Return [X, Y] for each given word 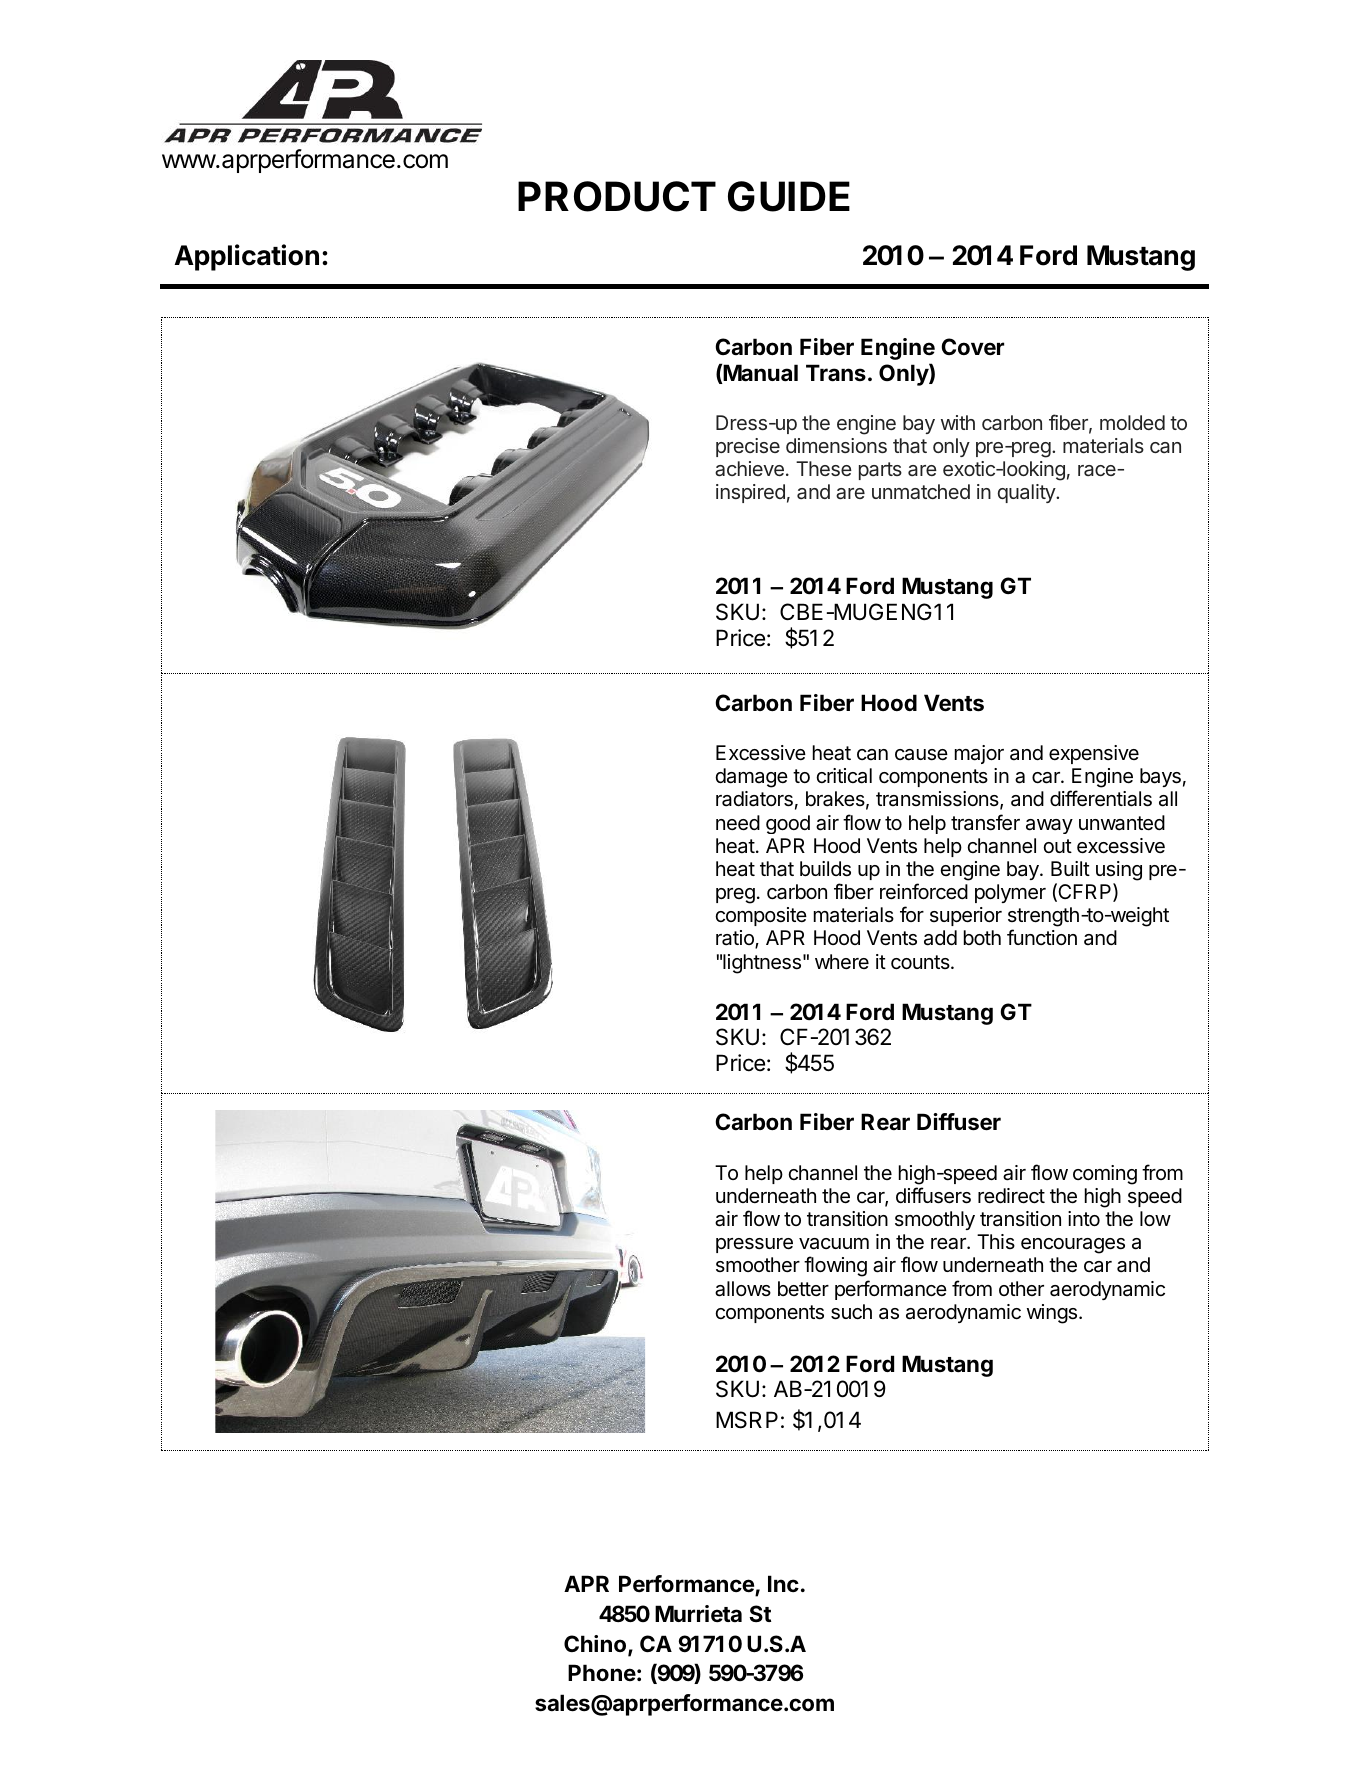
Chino [596, 1645]
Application [247, 257]
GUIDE [789, 196]
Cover [973, 346]
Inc [783, 1583]
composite [761, 916]
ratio [736, 939]
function [1042, 937]
